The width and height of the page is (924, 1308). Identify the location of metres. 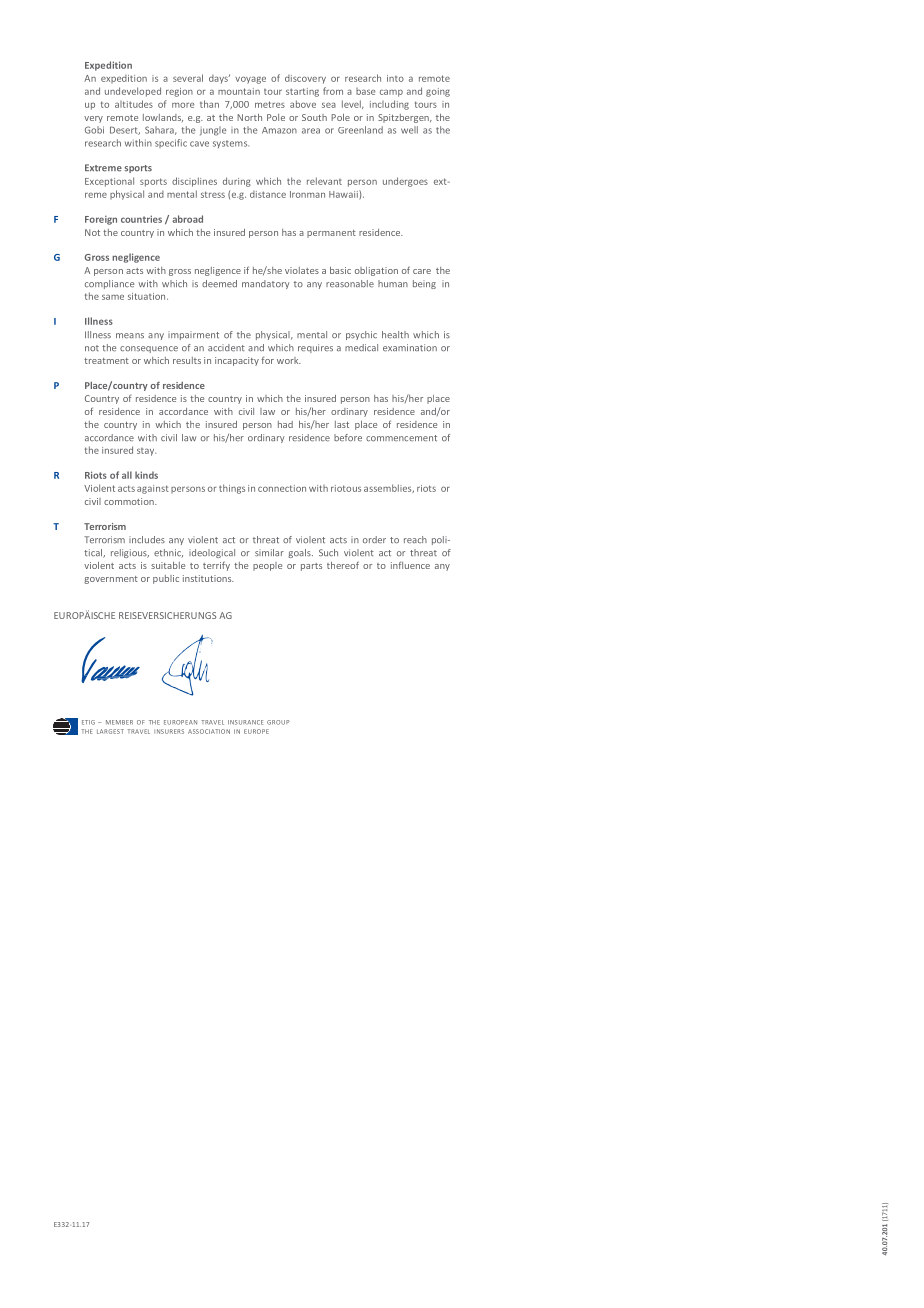
(270, 104).
